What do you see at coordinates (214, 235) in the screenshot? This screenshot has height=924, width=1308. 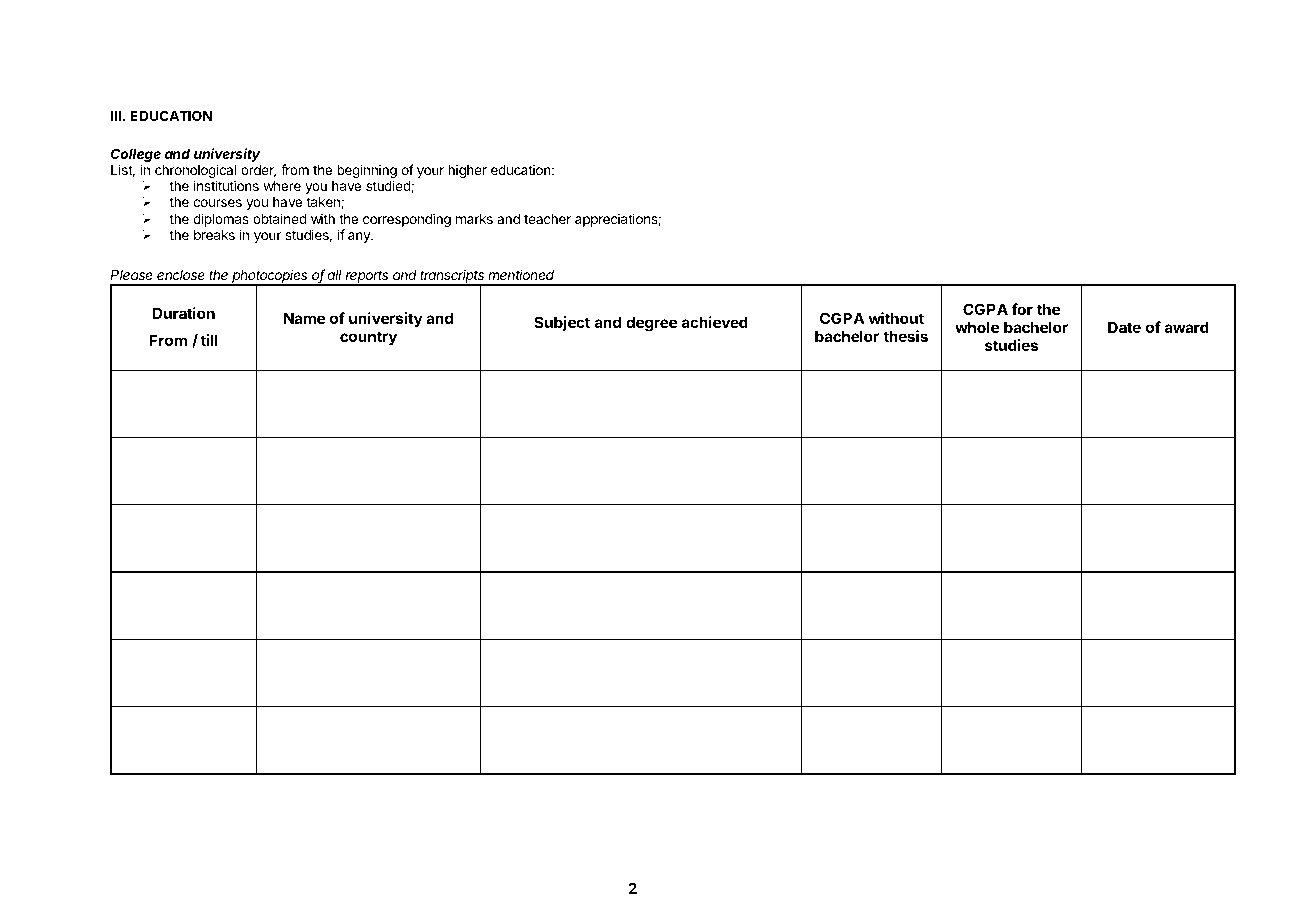 I see `breaks` at bounding box center [214, 235].
